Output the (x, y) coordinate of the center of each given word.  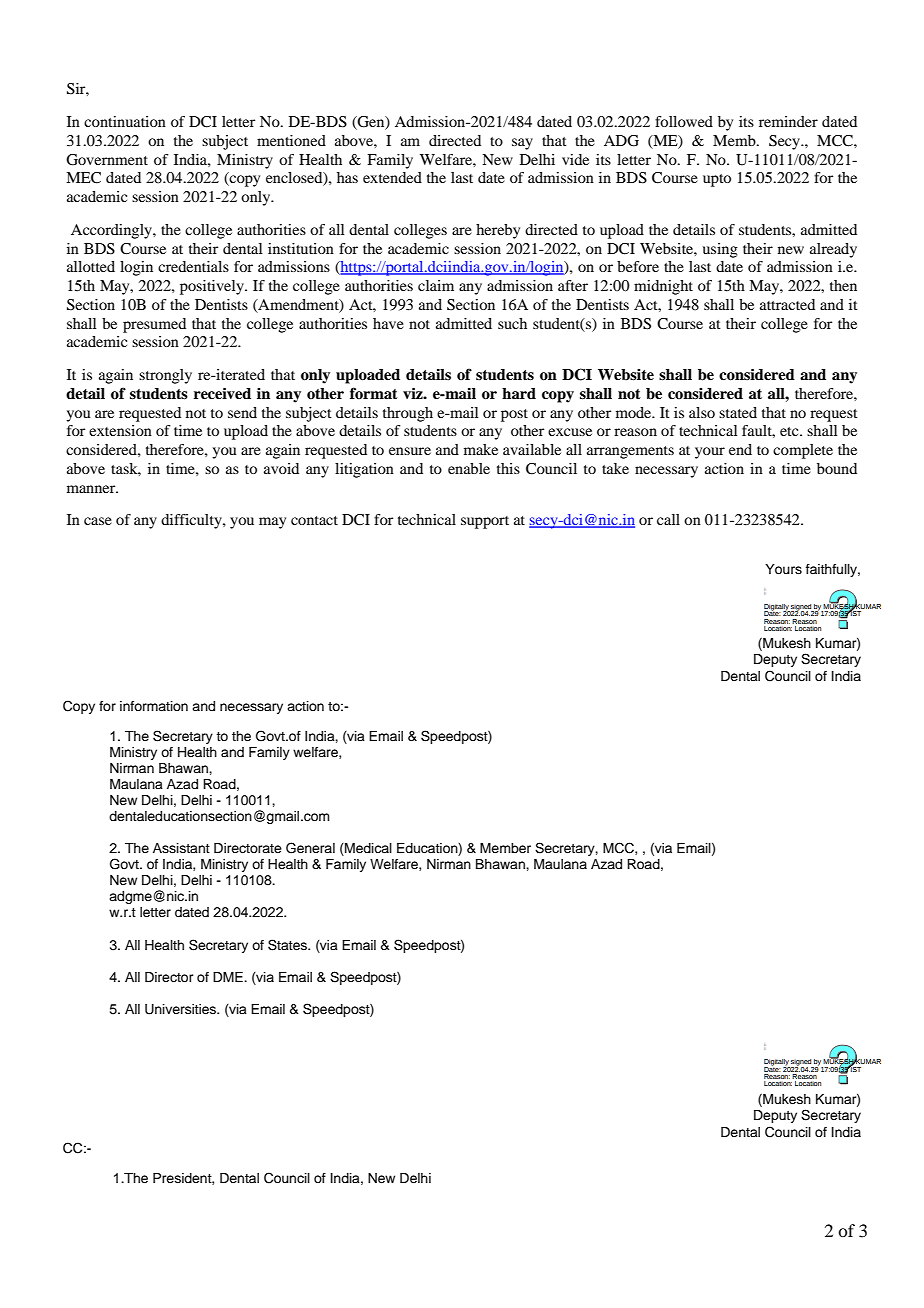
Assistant (181, 848)
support (485, 522)
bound (837, 468)
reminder (788, 121)
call (668, 519)
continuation (125, 121)
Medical (367, 849)
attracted (787, 304)
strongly (165, 376)
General (310, 848)
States (289, 945)
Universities (182, 1009)
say (522, 144)
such (512, 323)
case (98, 521)
